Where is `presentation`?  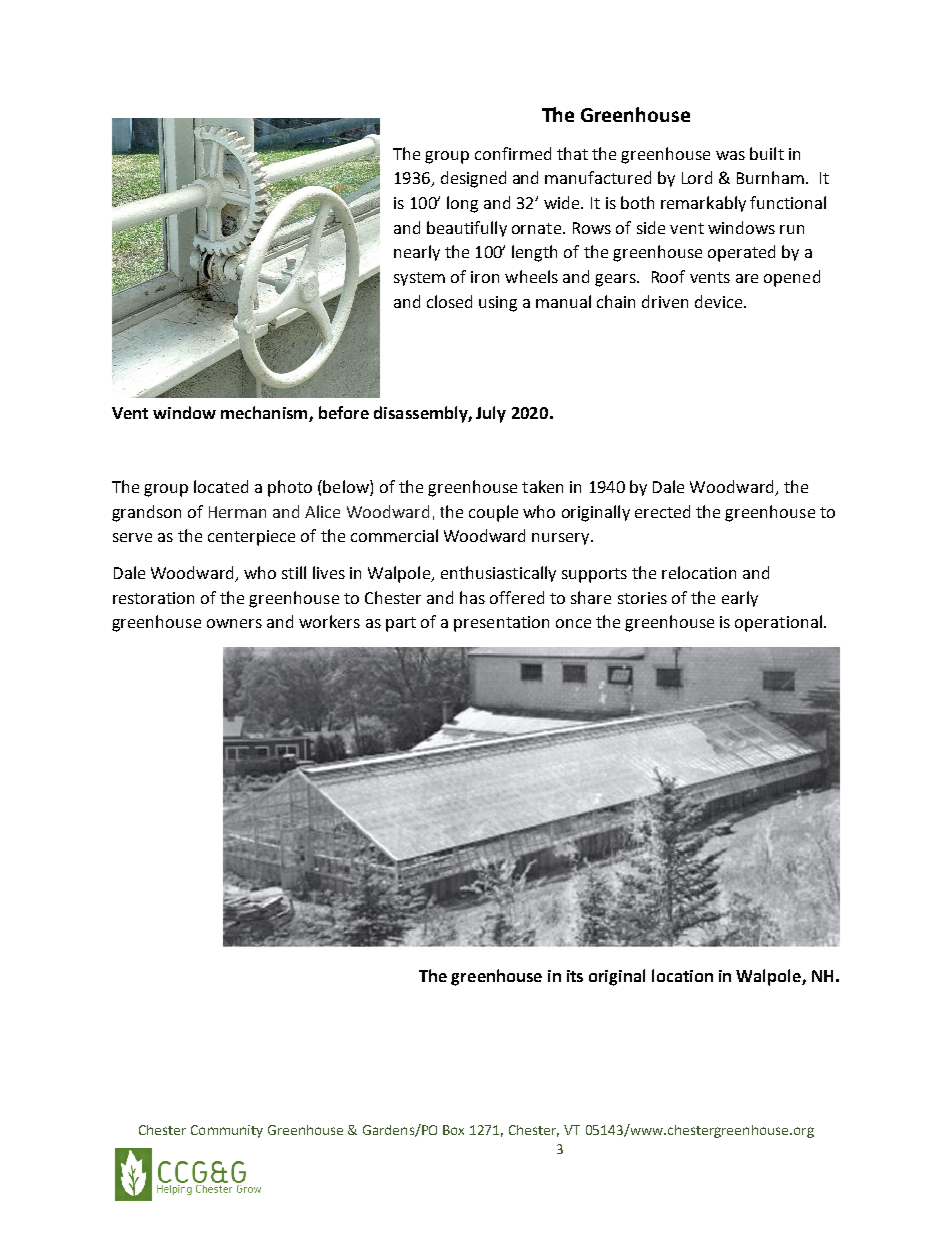 presentation is located at coordinates (501, 624).
